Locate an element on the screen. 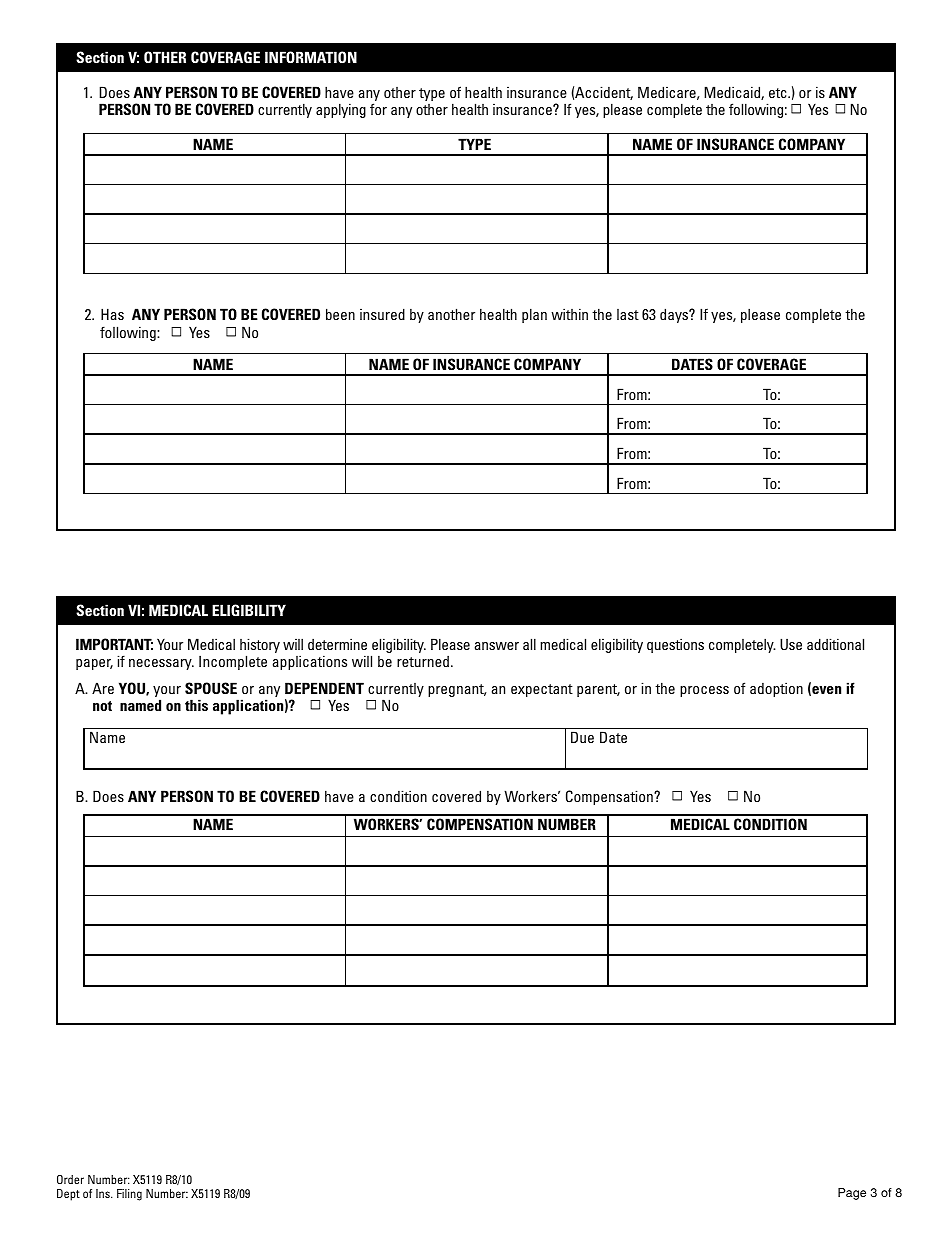 The height and width of the screenshot is (1233, 952). applying is located at coordinates (341, 110).
